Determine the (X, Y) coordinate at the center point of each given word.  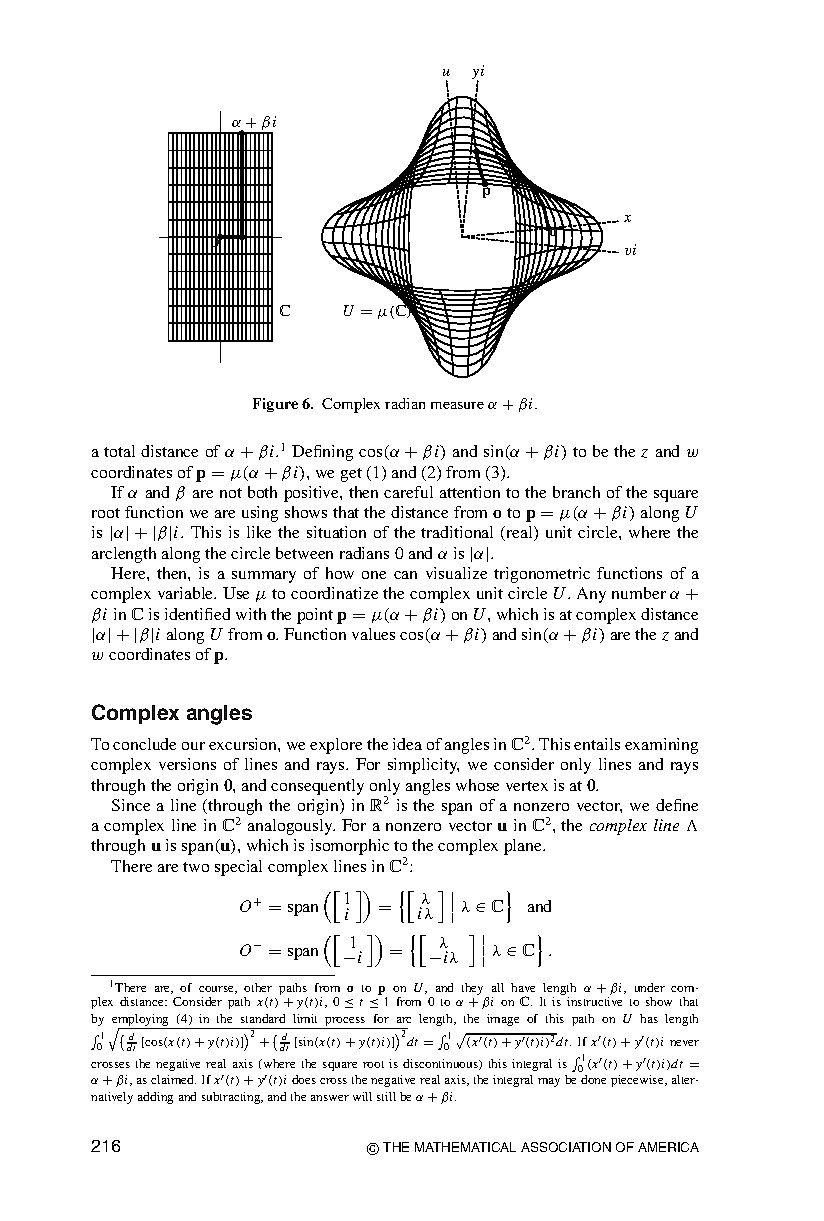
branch (576, 492)
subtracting (232, 1098)
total (119, 451)
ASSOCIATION (566, 1147)
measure (457, 405)
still (386, 1096)
